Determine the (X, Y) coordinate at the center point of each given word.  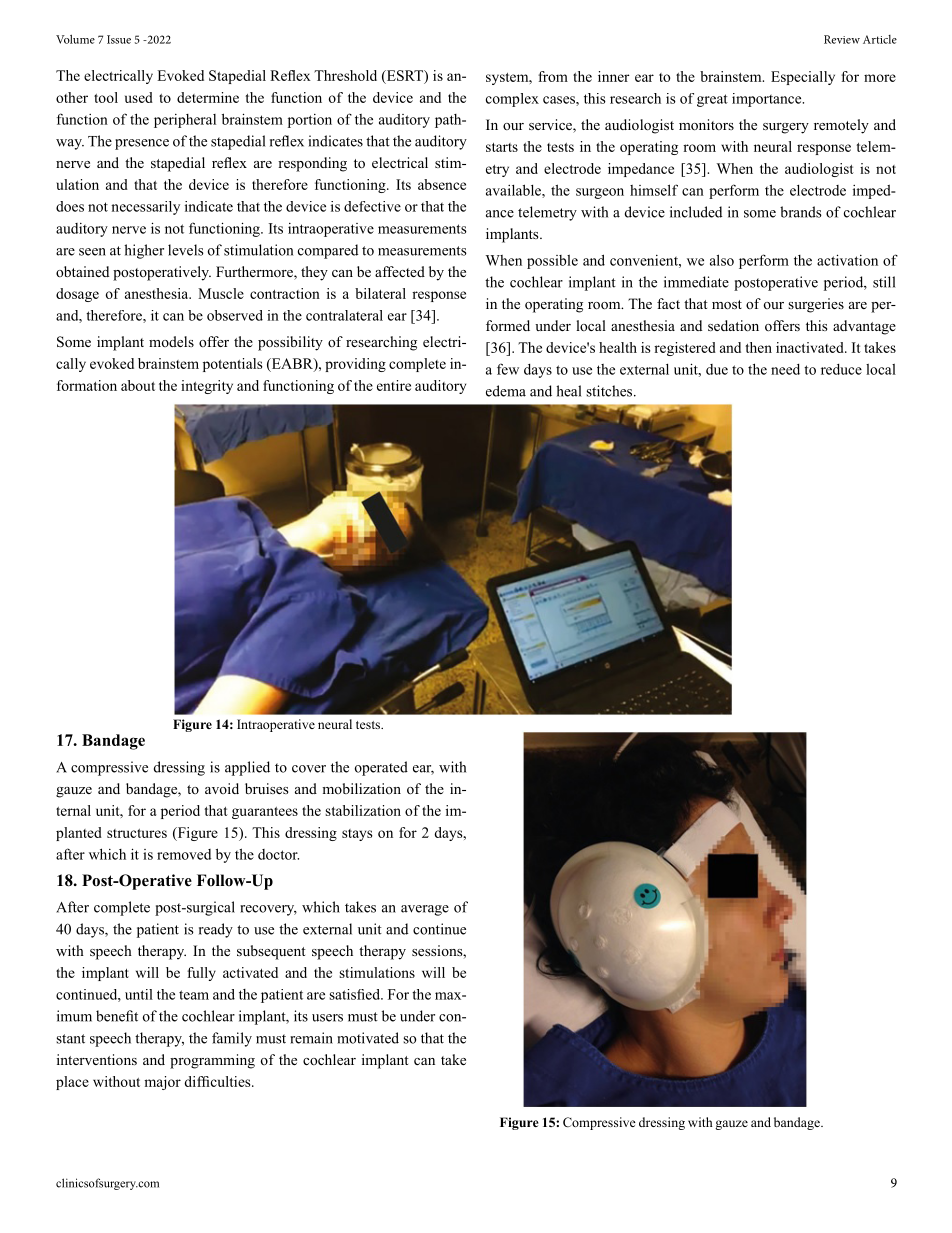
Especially (803, 78)
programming (212, 1061)
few (508, 369)
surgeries (816, 305)
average (425, 910)
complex (512, 100)
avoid (222, 788)
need (785, 369)
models (171, 341)
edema (506, 391)
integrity (207, 387)
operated (381, 768)
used (139, 97)
